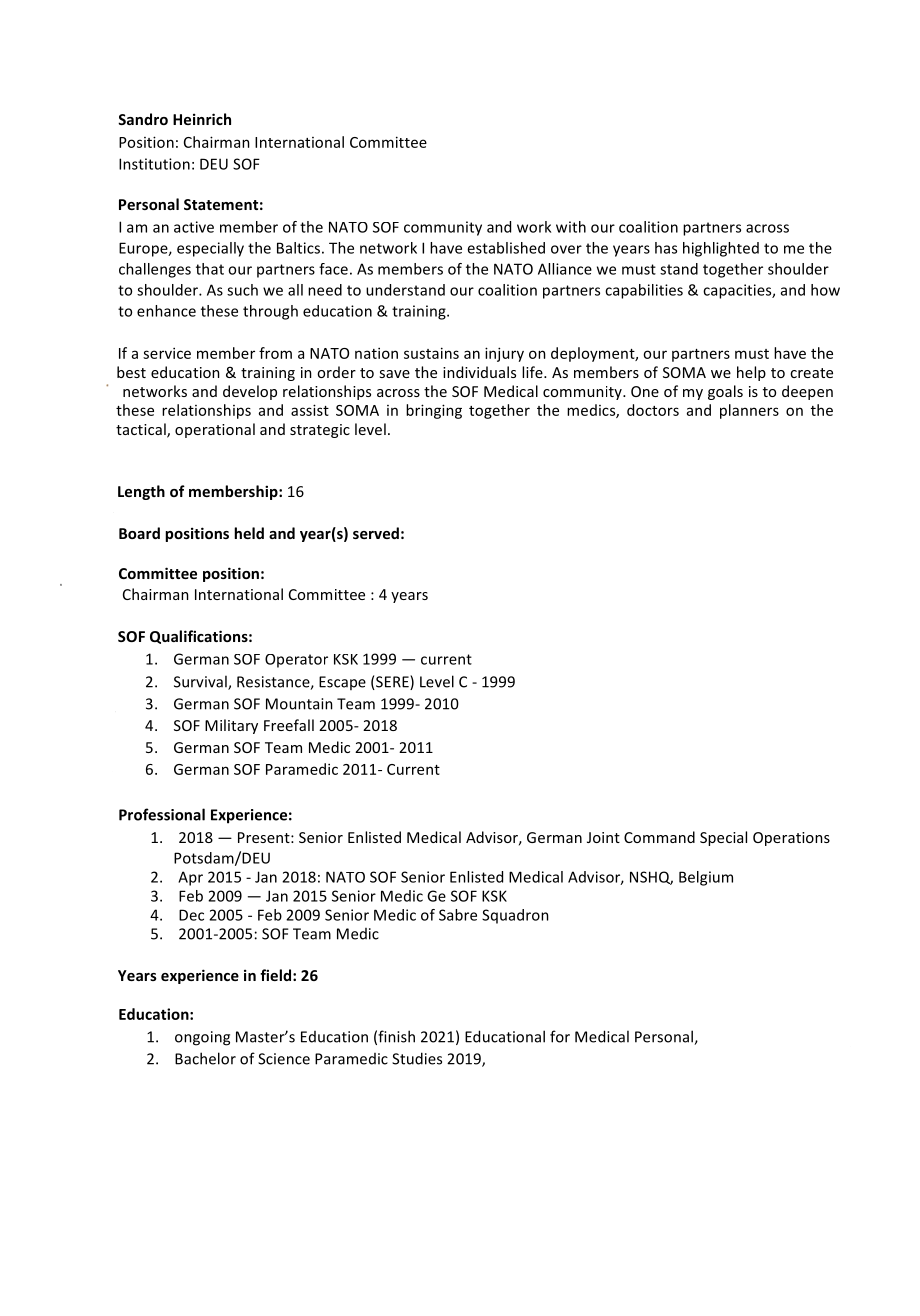 The width and height of the screenshot is (920, 1316). I want to click on with, so click(571, 227).
